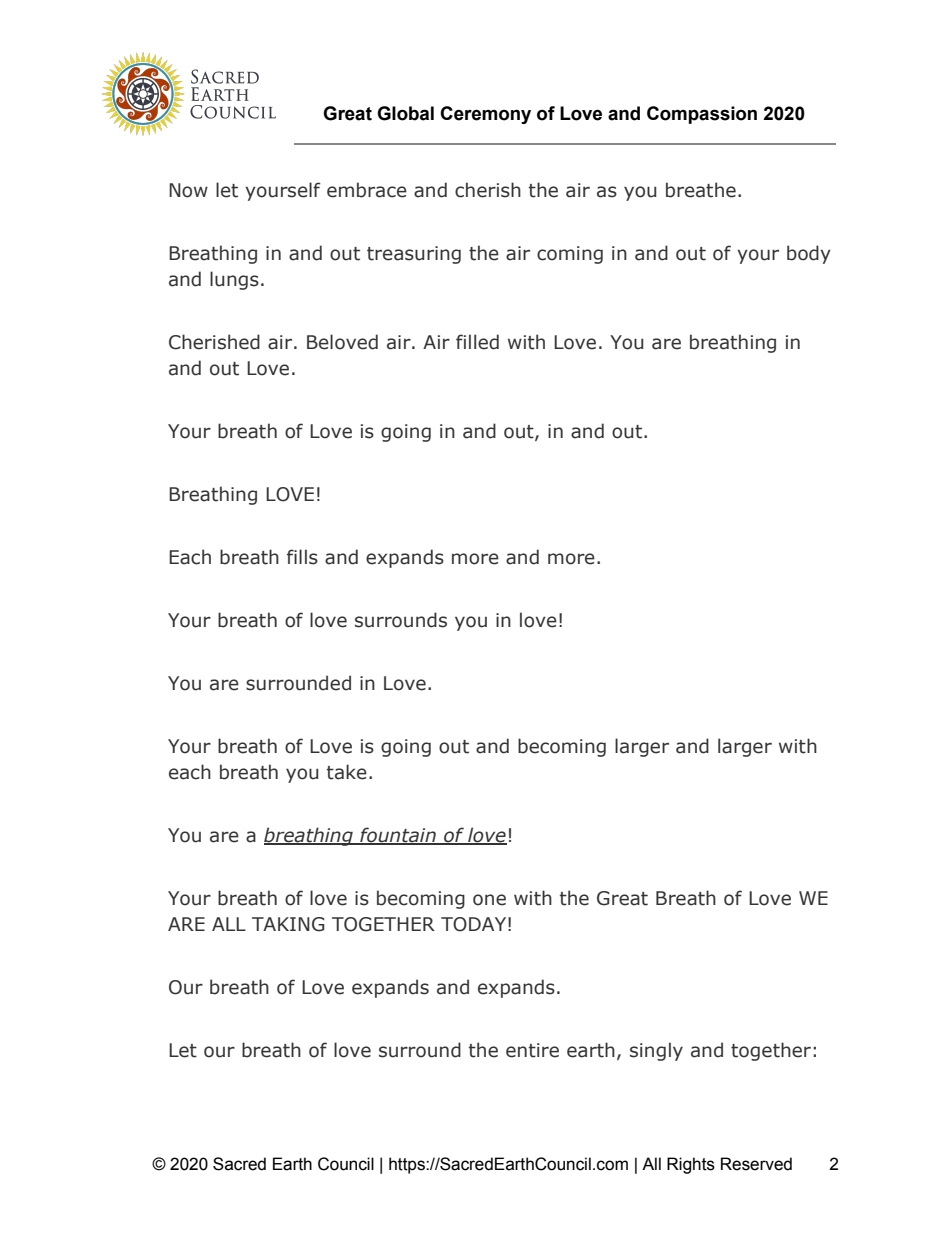  I want to click on Ceremony, so click(485, 115).
